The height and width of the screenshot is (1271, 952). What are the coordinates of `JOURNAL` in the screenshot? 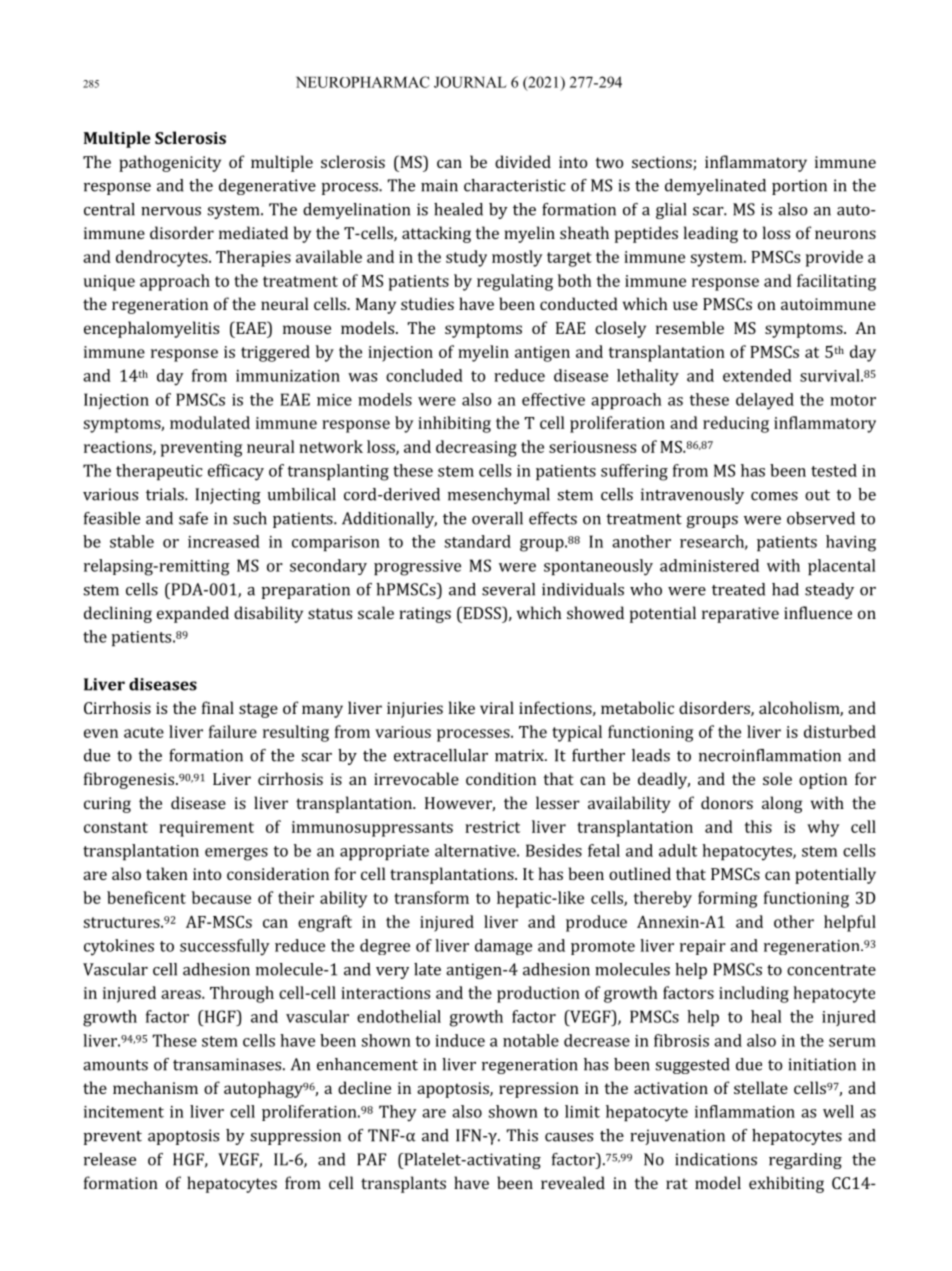 It's located at (470, 82).
